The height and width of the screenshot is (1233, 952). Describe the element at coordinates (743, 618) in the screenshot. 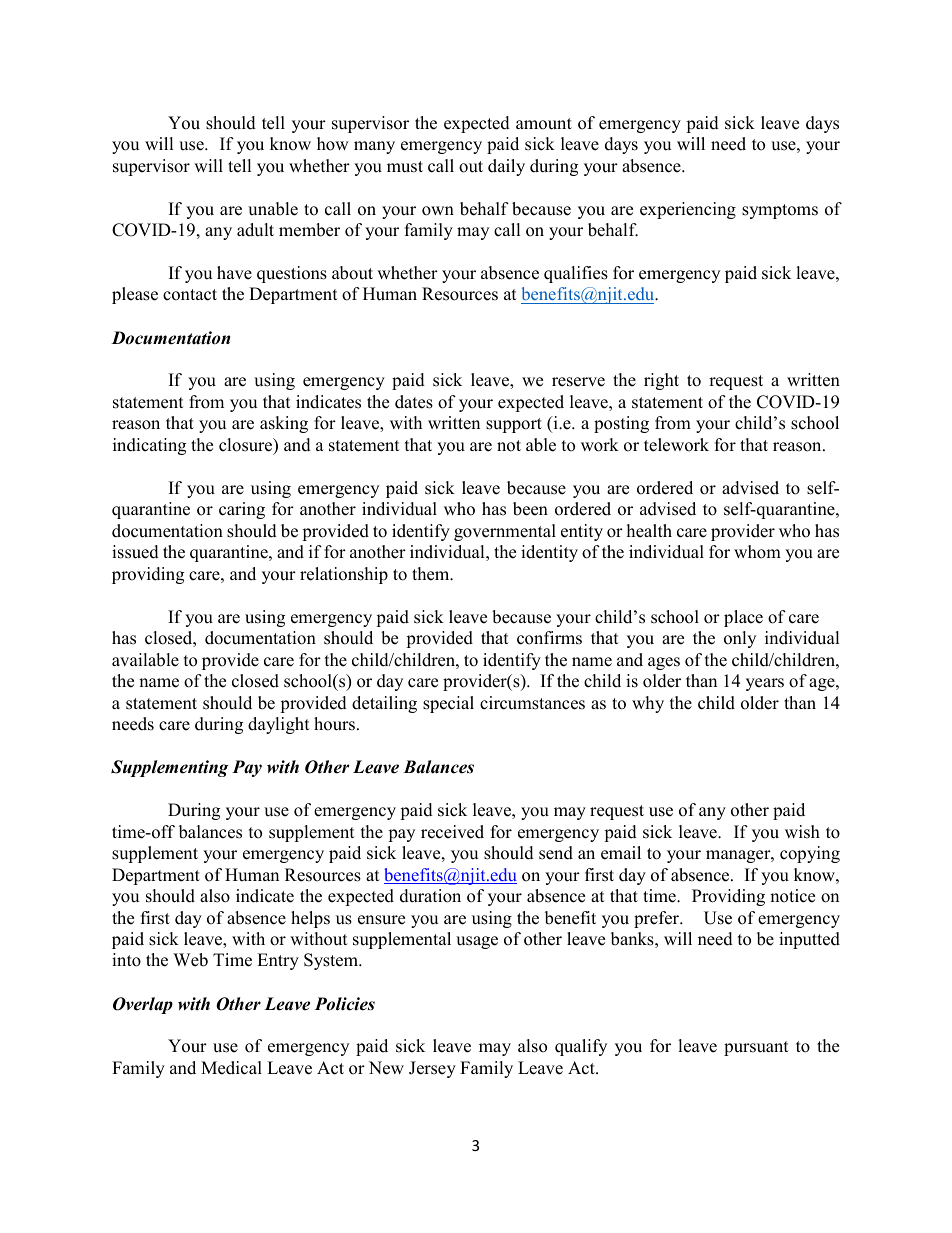

I see `place` at that location.
